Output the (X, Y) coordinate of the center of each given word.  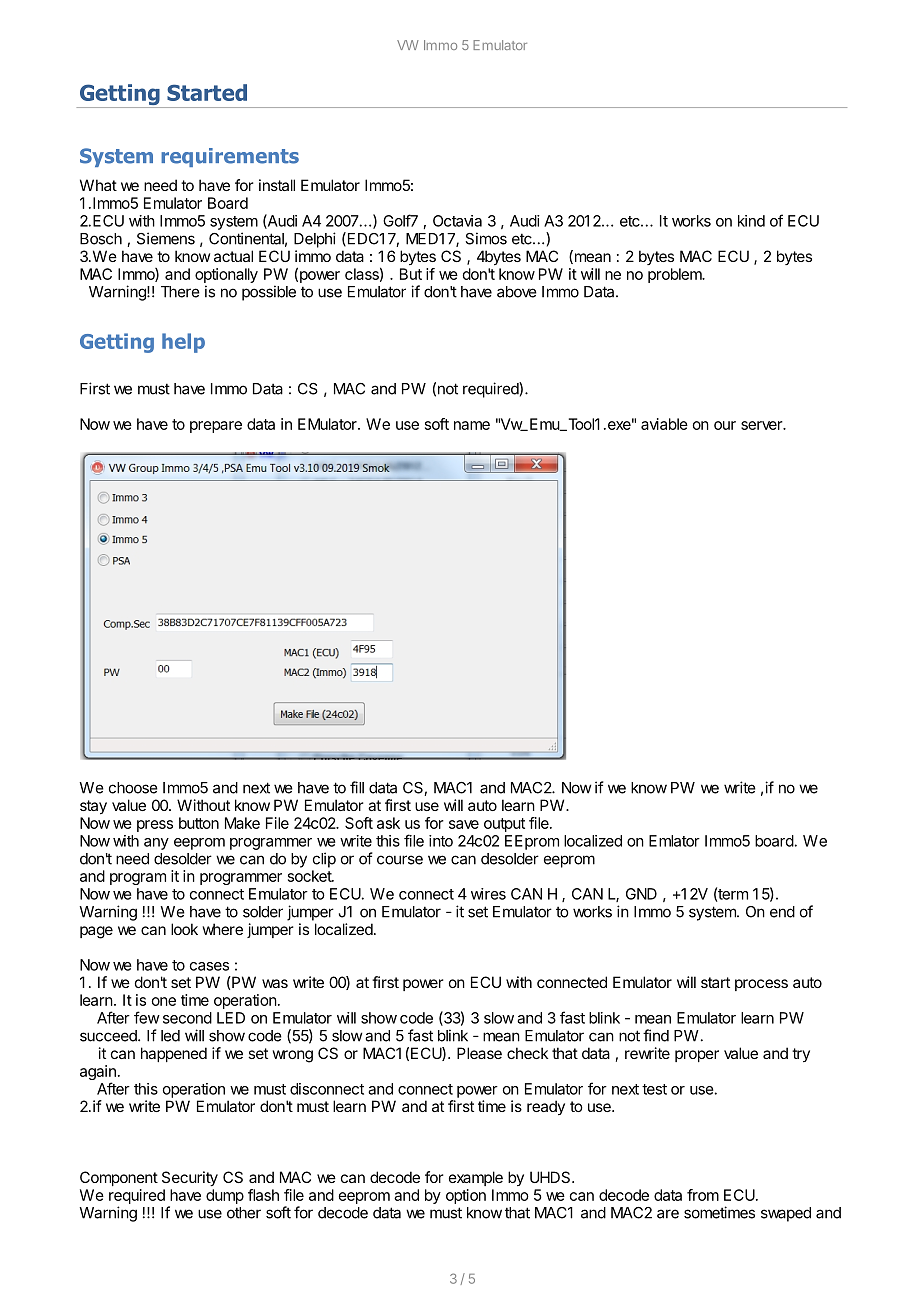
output (504, 825)
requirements (230, 157)
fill (357, 787)
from (703, 1195)
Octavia (457, 221)
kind (751, 221)
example (476, 1178)
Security (190, 1178)
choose (133, 788)
